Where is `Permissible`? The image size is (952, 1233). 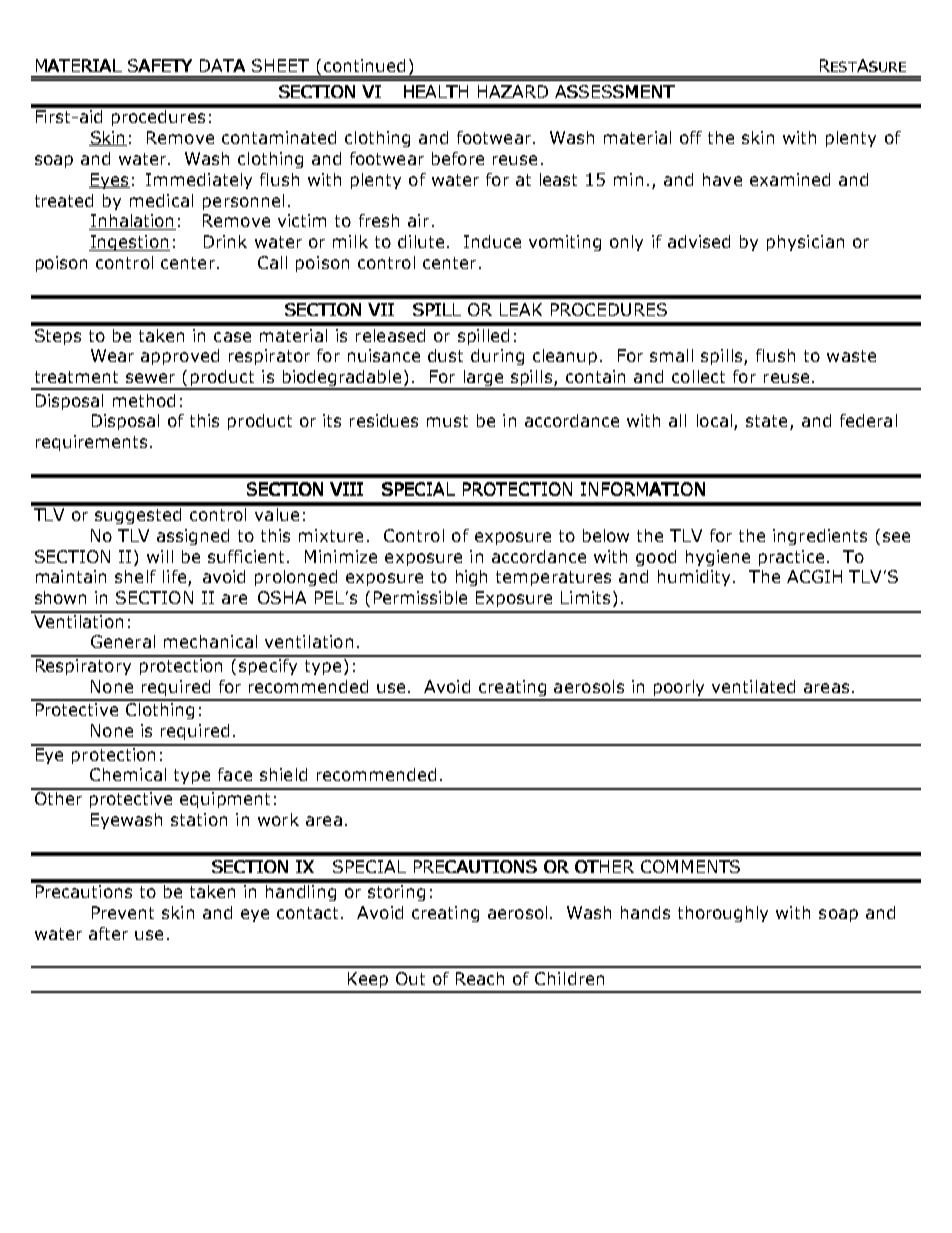 Permissible is located at coordinates (420, 597).
